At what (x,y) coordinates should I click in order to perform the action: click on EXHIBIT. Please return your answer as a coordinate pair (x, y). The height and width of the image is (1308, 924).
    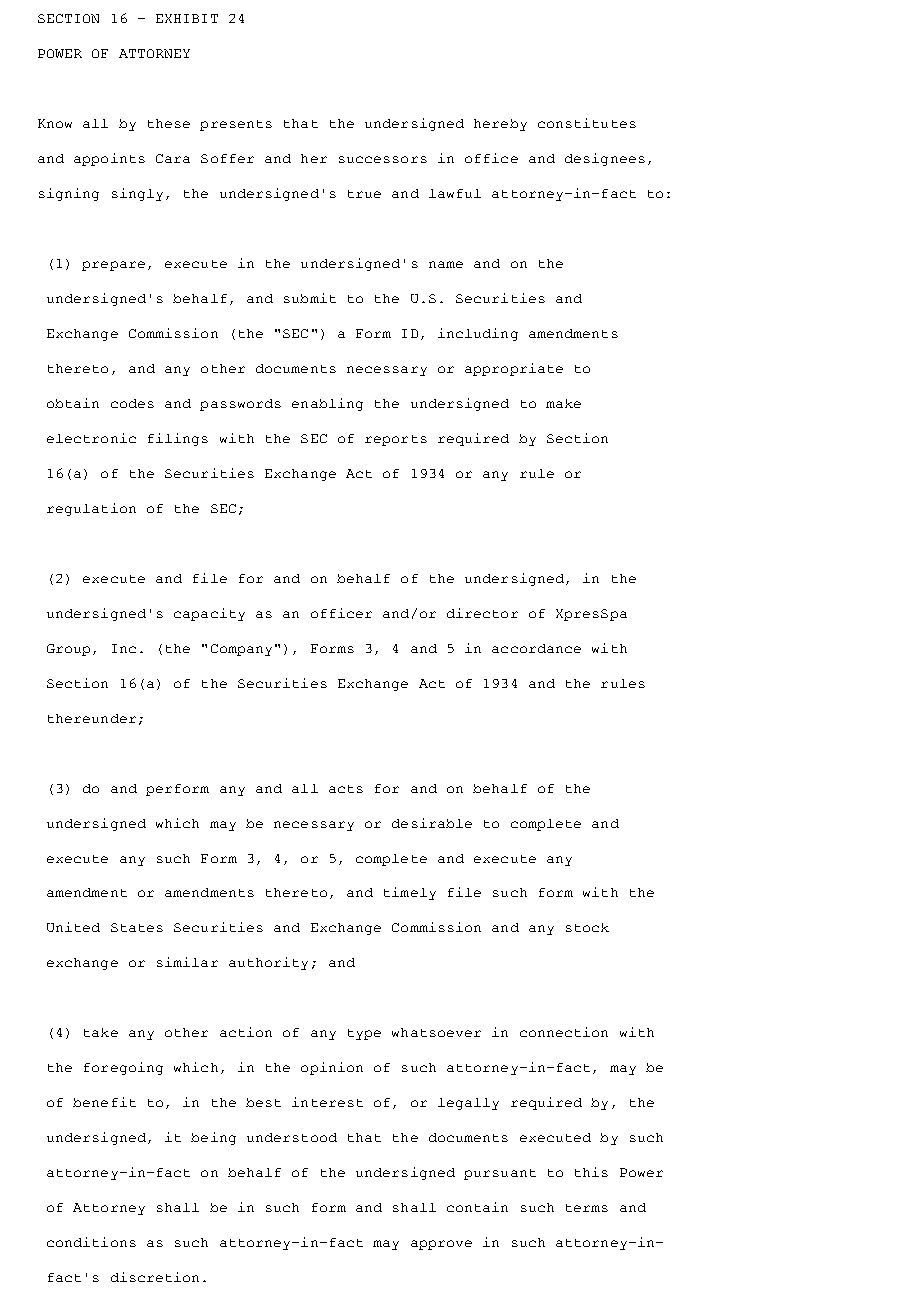
    Looking at the image, I should click on (187, 18).
